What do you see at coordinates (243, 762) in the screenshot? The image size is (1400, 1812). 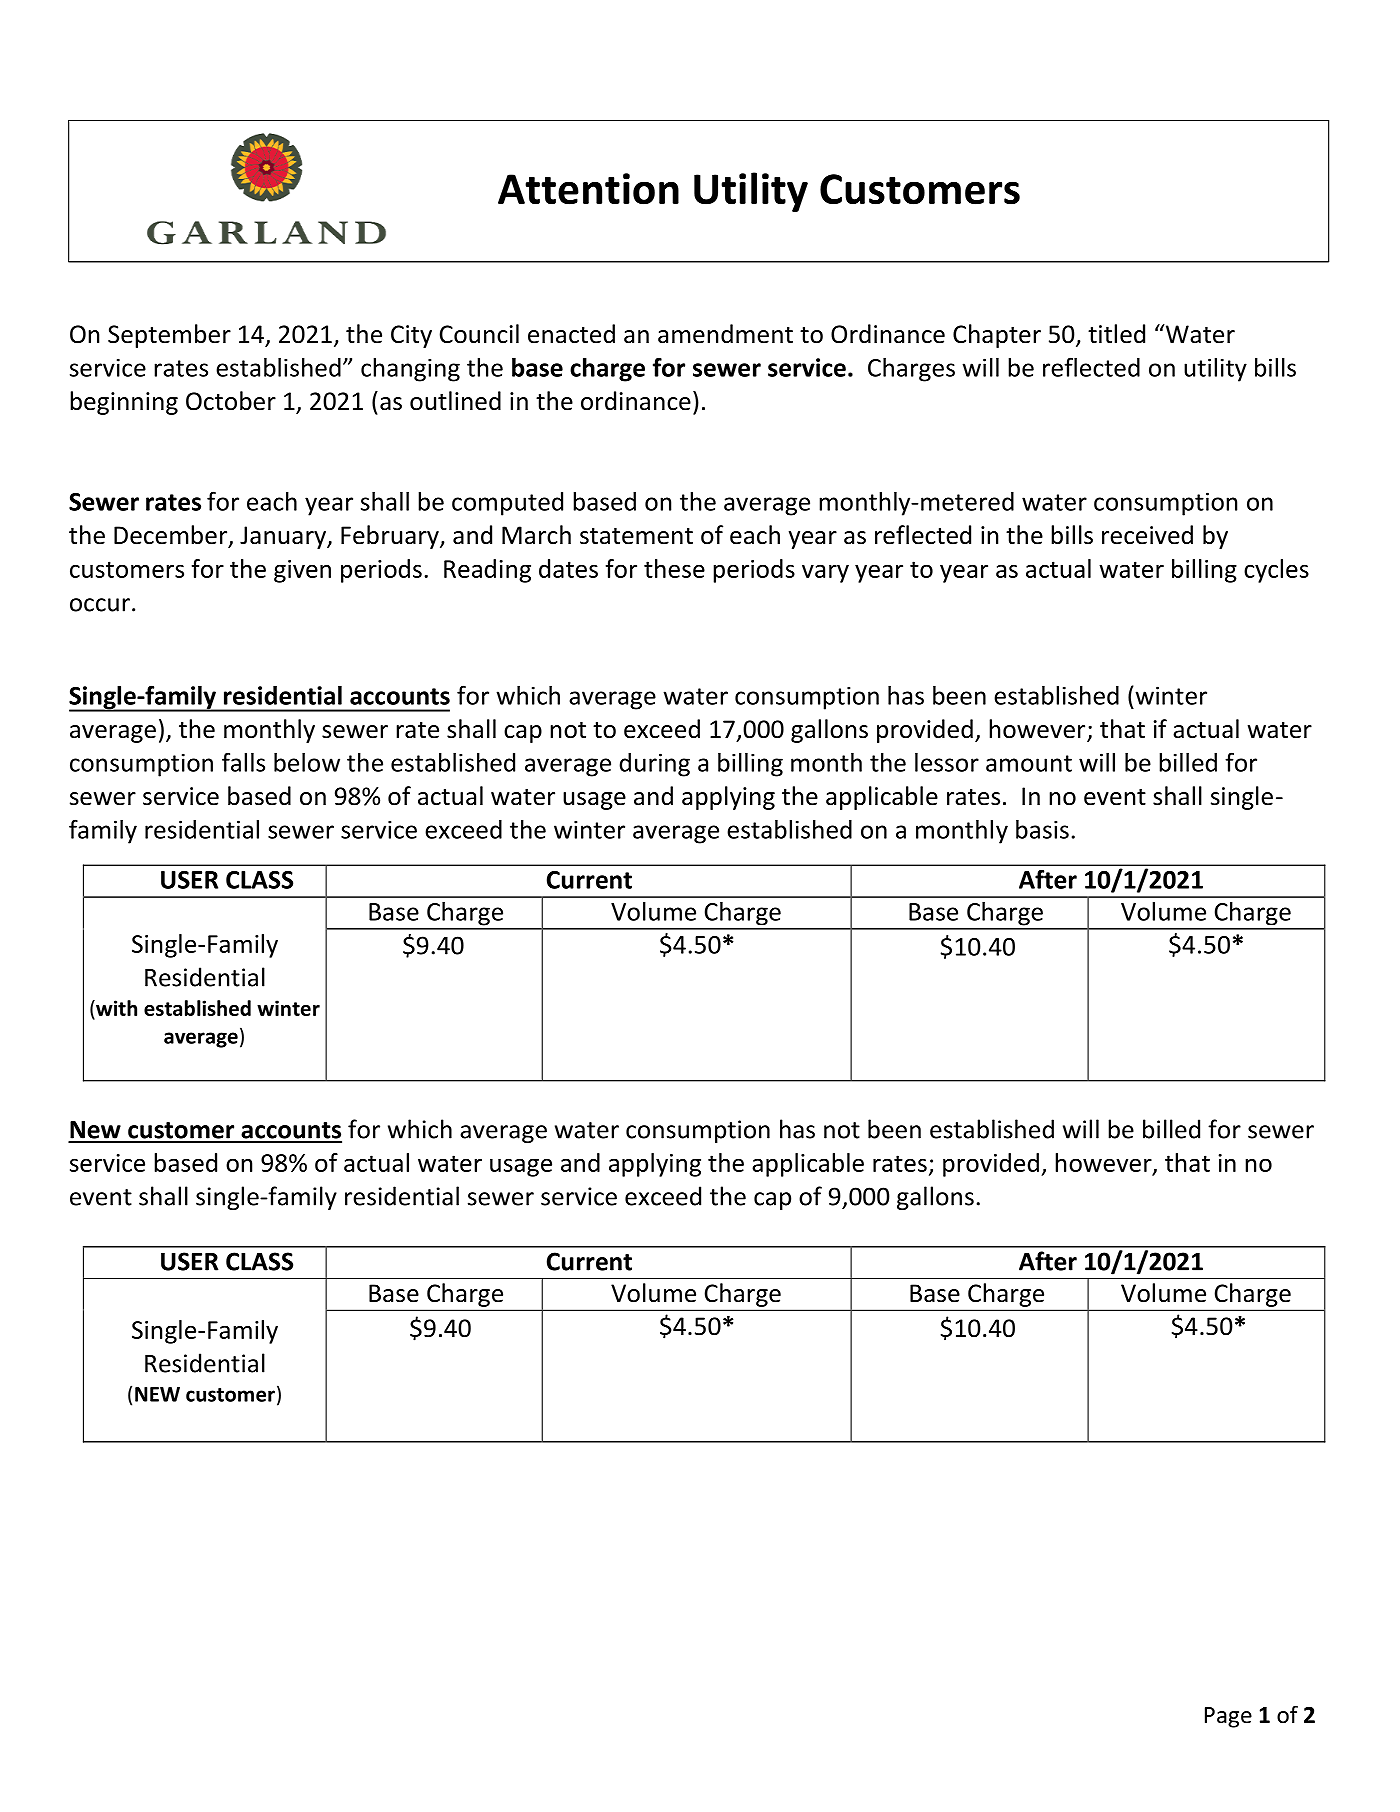 I see `falls` at bounding box center [243, 762].
